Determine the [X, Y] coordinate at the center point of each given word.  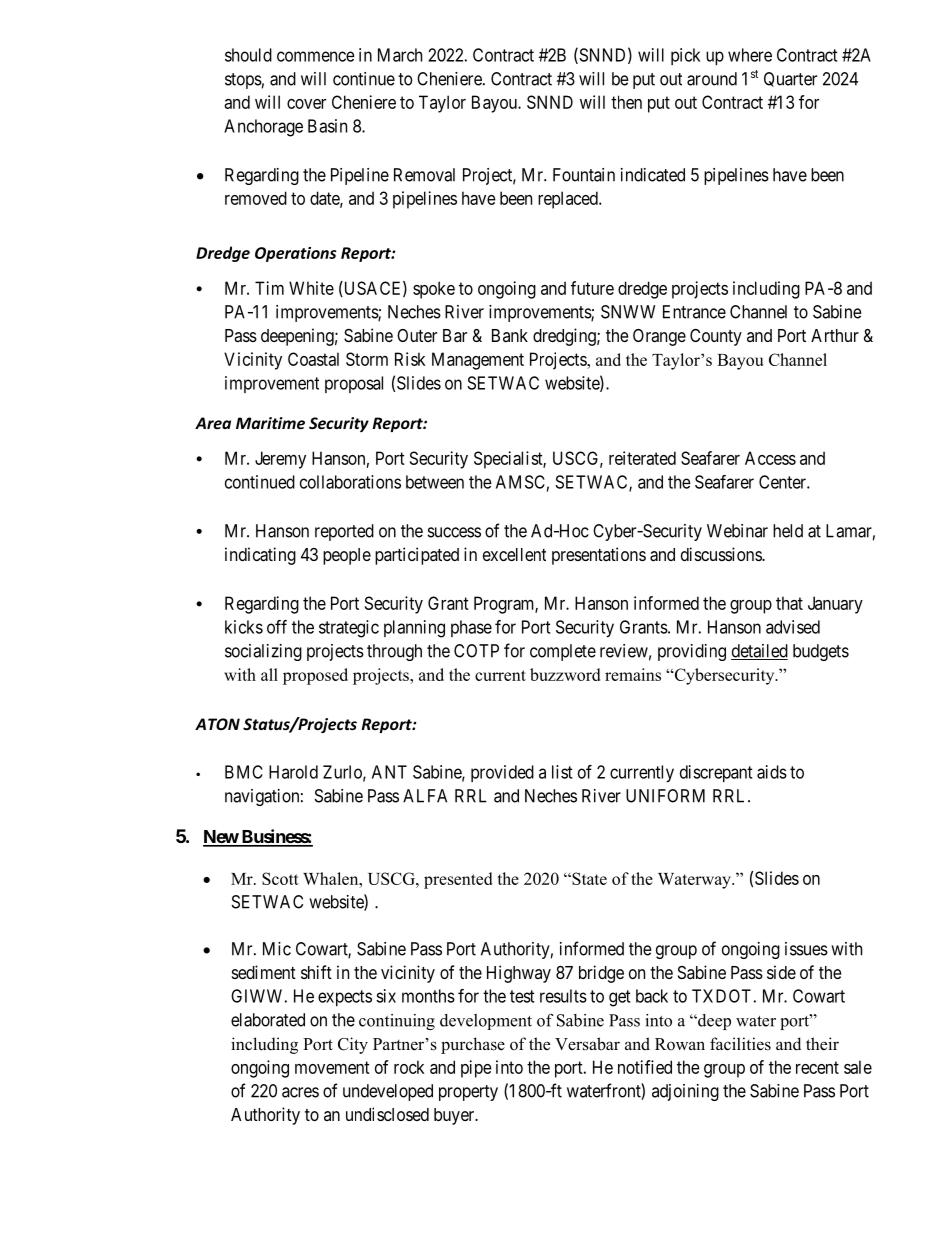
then [626, 102]
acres [300, 1092]
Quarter [790, 79]
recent [817, 1067]
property [468, 1093]
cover [306, 104]
